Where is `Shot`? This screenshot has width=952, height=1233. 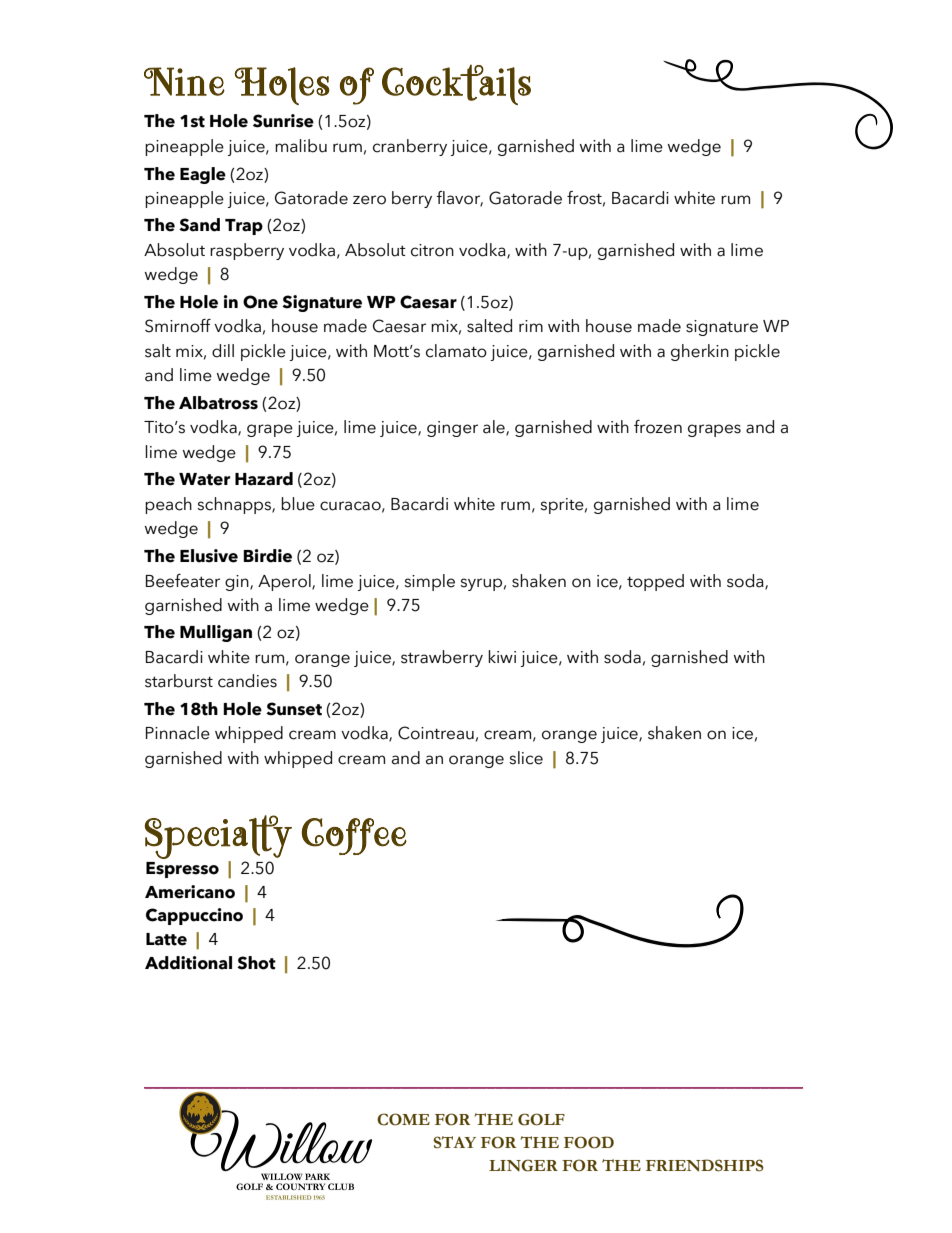
Shot is located at coordinates (256, 963).
